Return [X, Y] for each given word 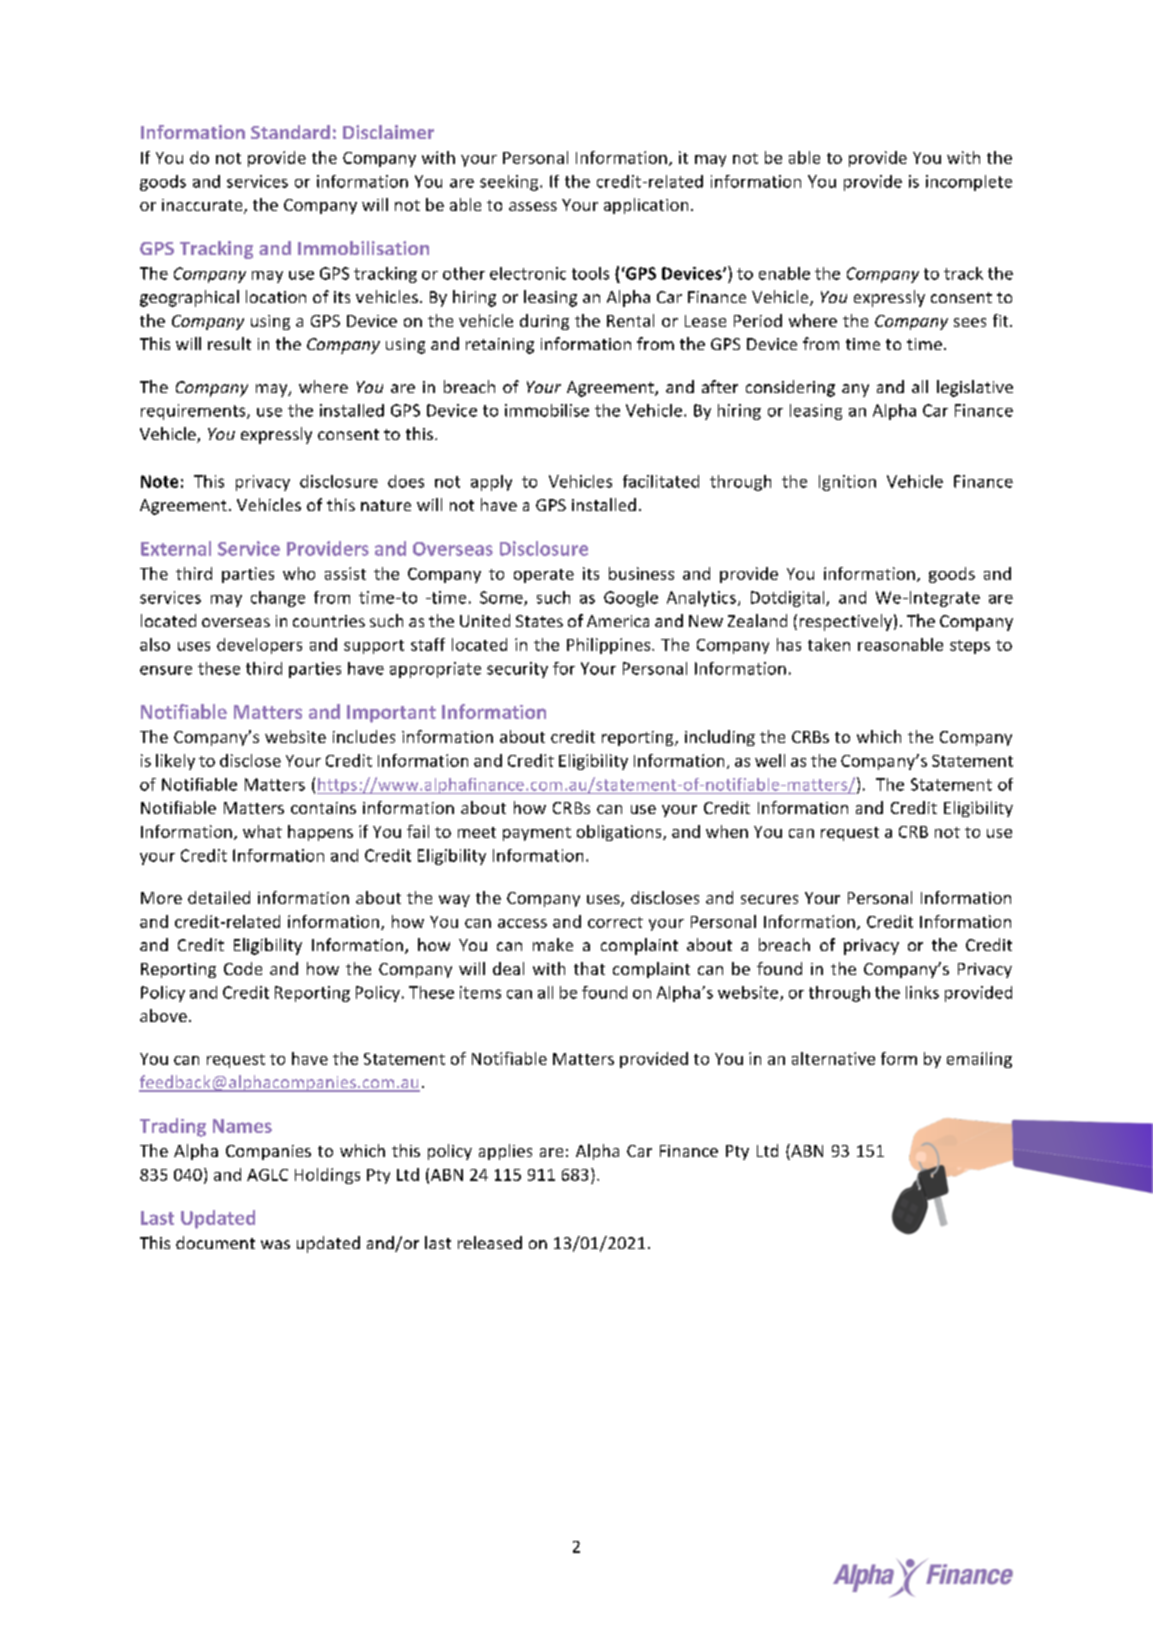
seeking [510, 183]
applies [505, 1152]
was [275, 1244]
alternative [833, 1058]
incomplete [969, 183]
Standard [290, 132]
